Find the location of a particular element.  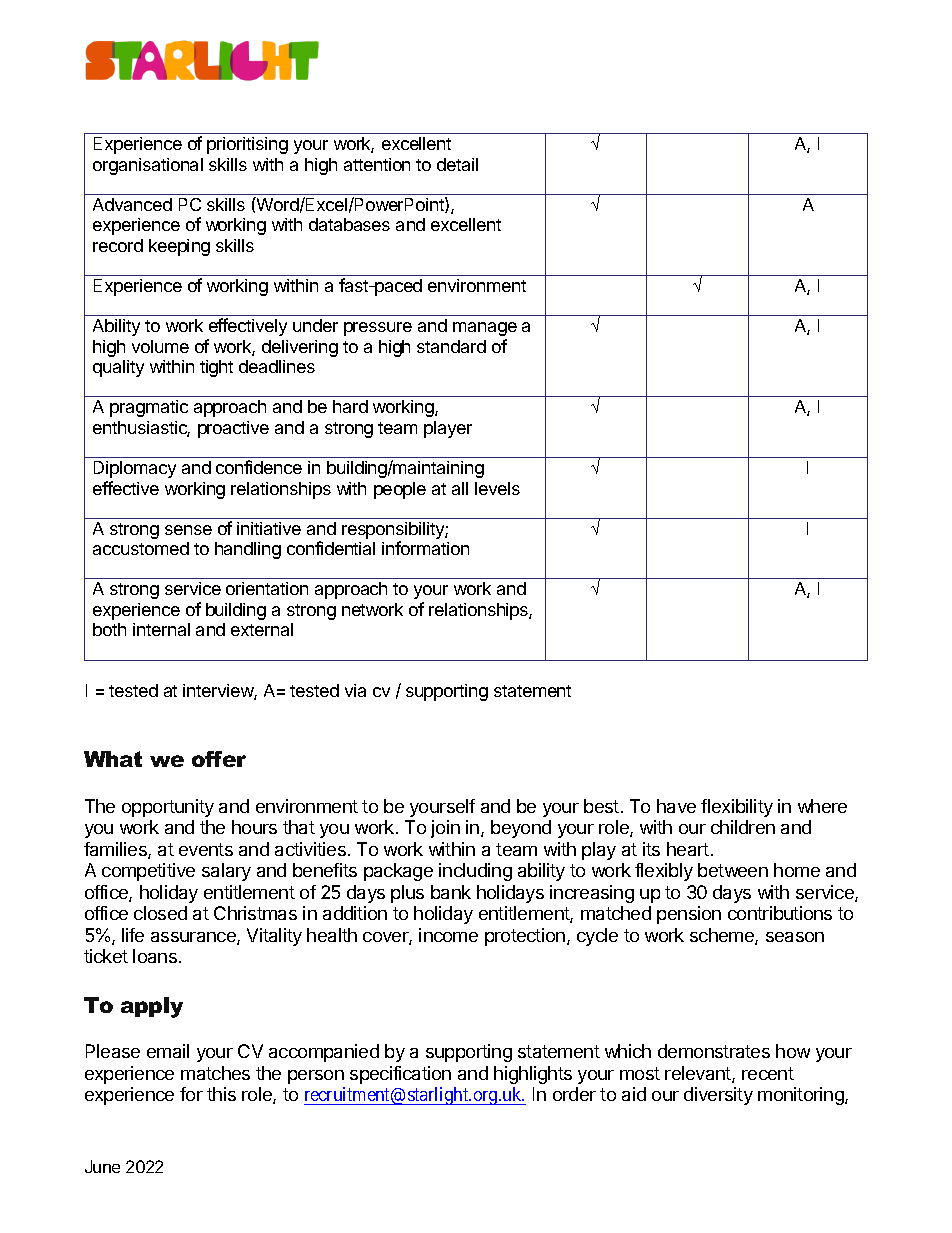

diversity is located at coordinates (718, 1096).
